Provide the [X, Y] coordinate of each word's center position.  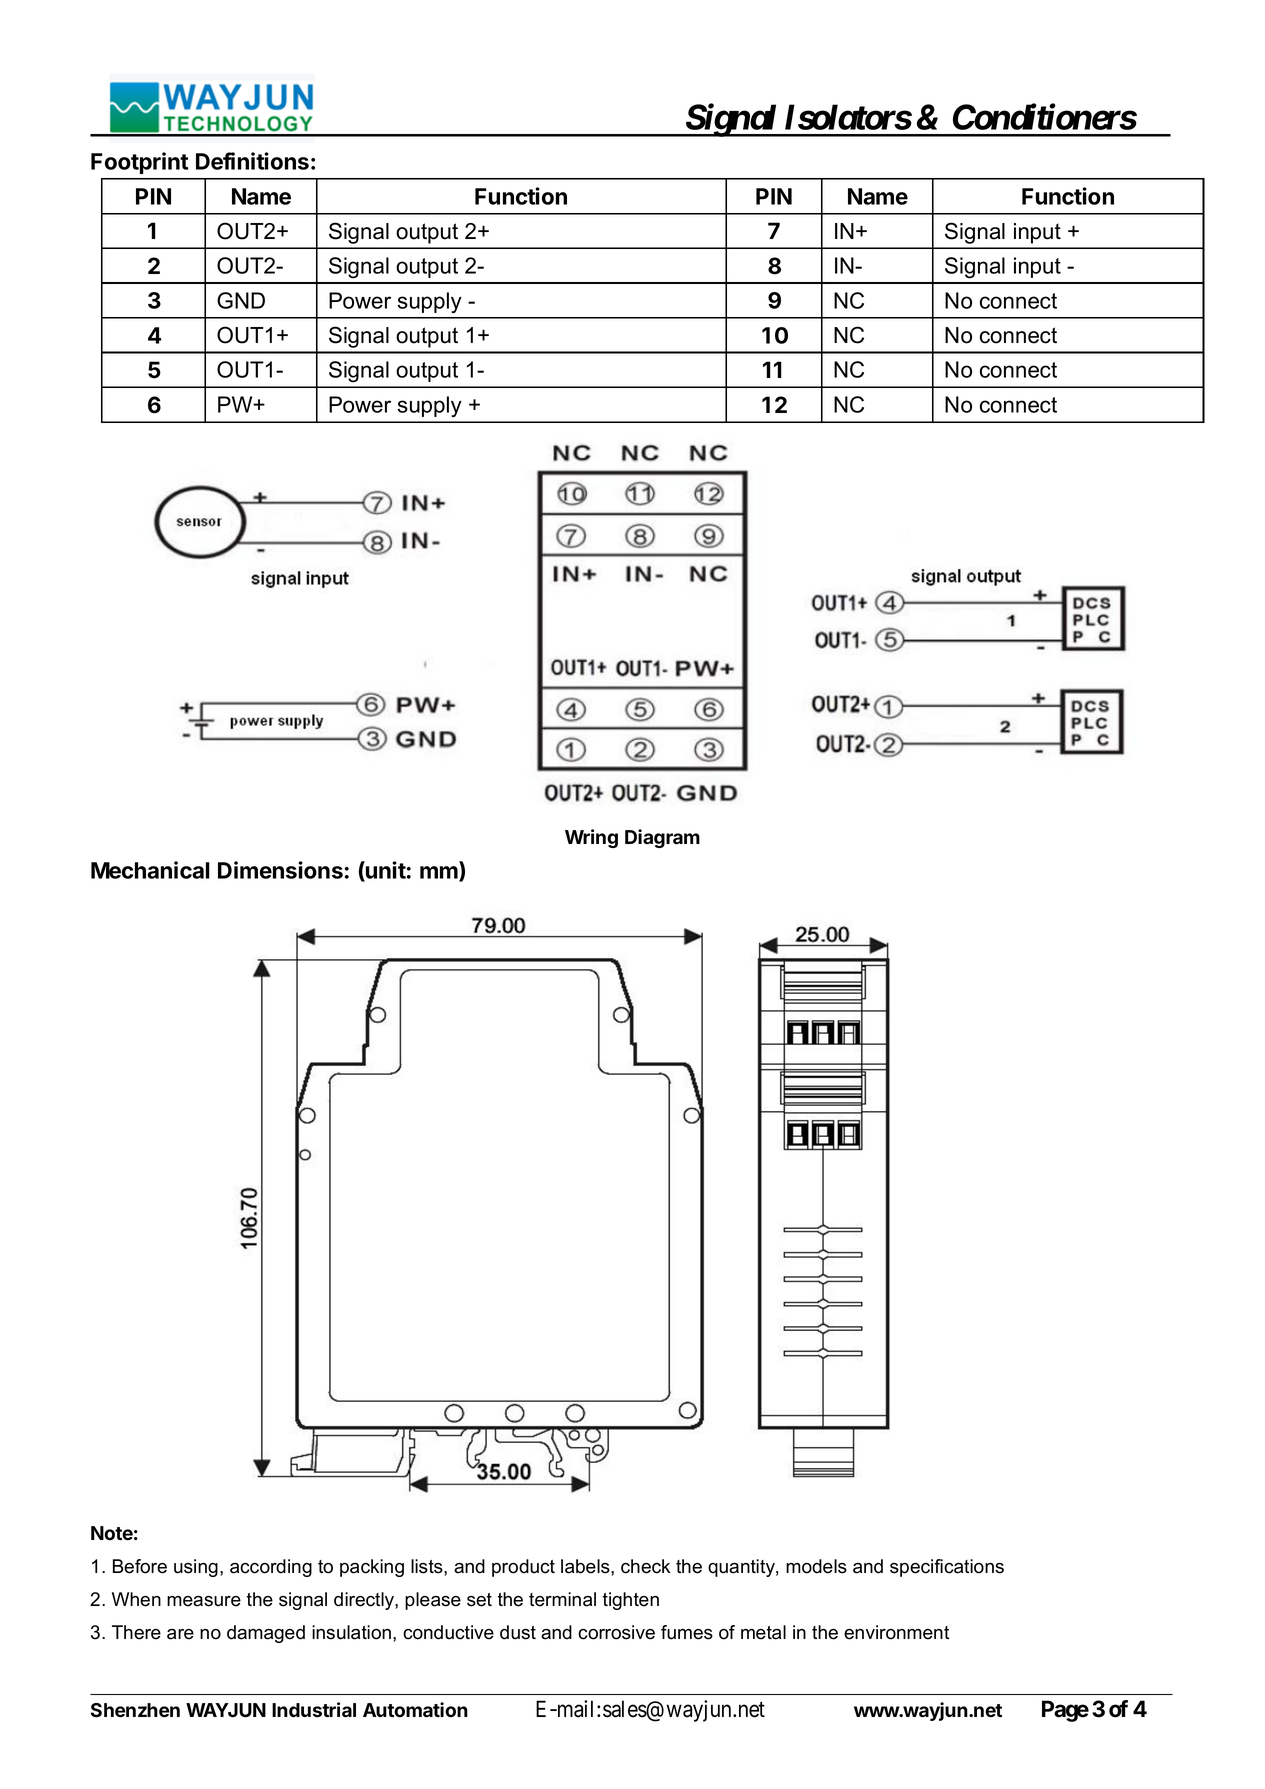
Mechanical [150, 870]
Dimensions [280, 870]
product [523, 1568]
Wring [591, 838]
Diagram [662, 838]
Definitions [252, 161]
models [816, 1566]
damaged [266, 1634]
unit [385, 871]
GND [241, 300]
